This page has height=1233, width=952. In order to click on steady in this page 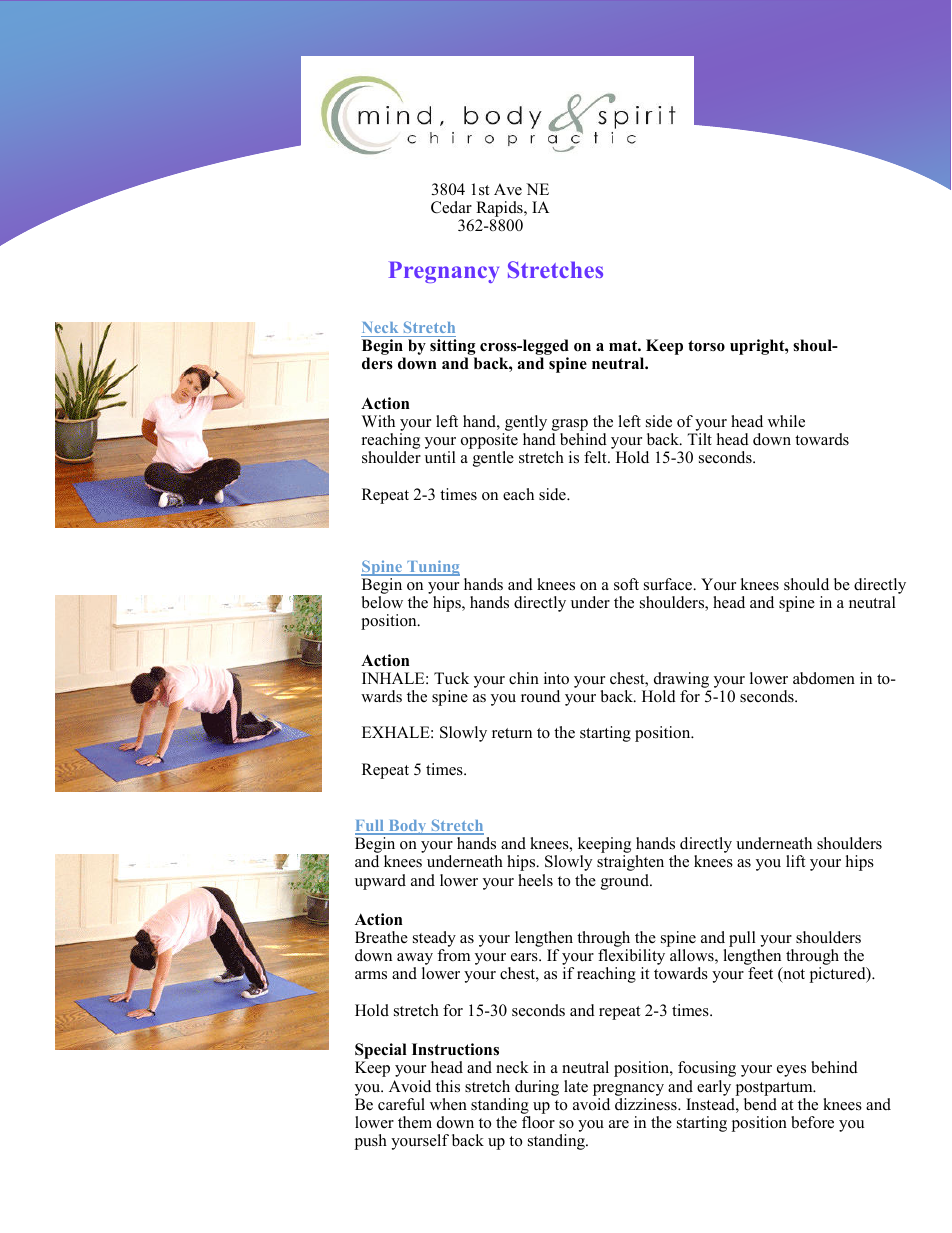, I will do `click(434, 940)`.
